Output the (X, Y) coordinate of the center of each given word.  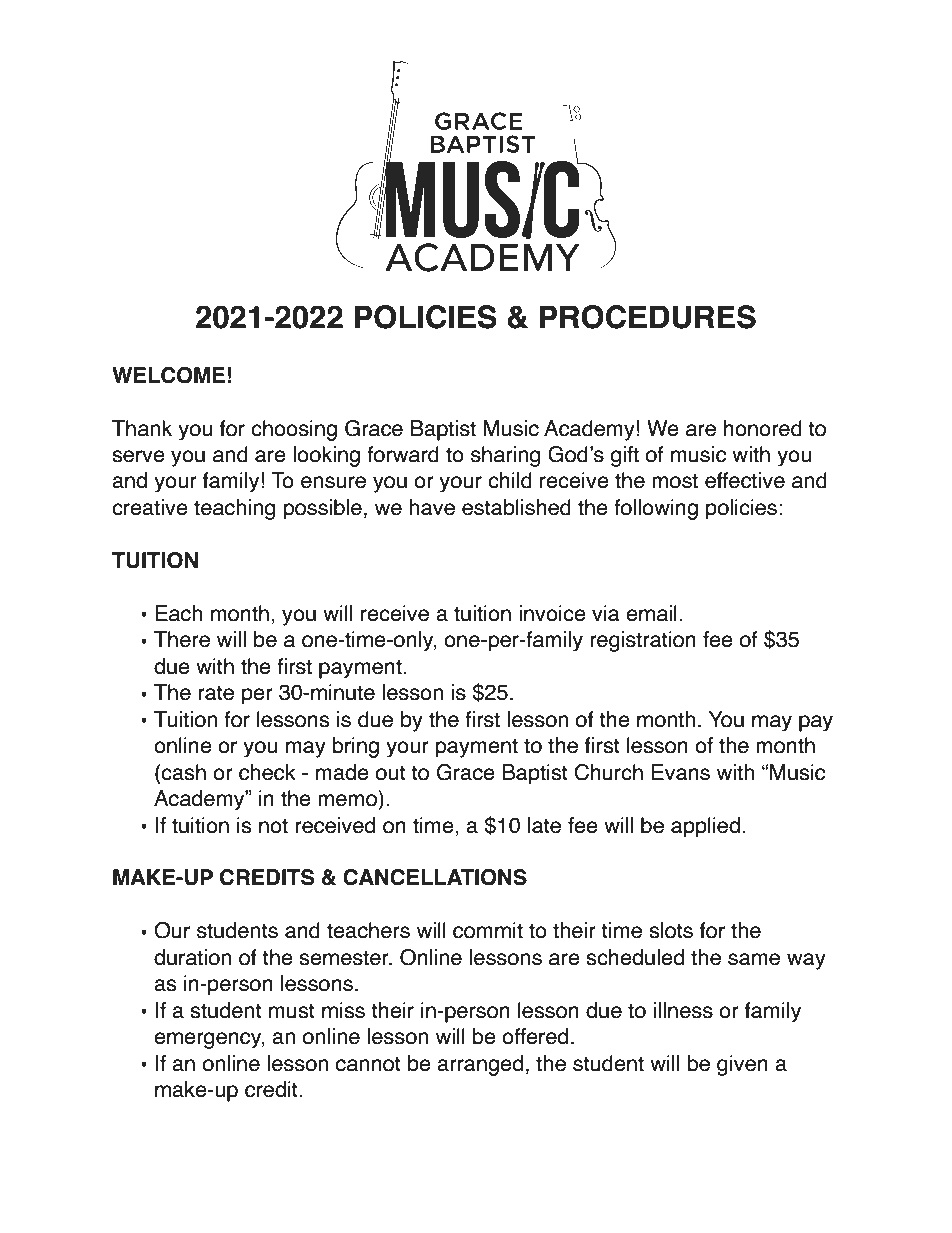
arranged (480, 1065)
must (292, 1011)
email (651, 613)
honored (763, 428)
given (742, 1065)
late (544, 825)
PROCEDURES (647, 317)
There (182, 639)
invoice (552, 613)
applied (705, 827)
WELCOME (168, 375)
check (267, 772)
